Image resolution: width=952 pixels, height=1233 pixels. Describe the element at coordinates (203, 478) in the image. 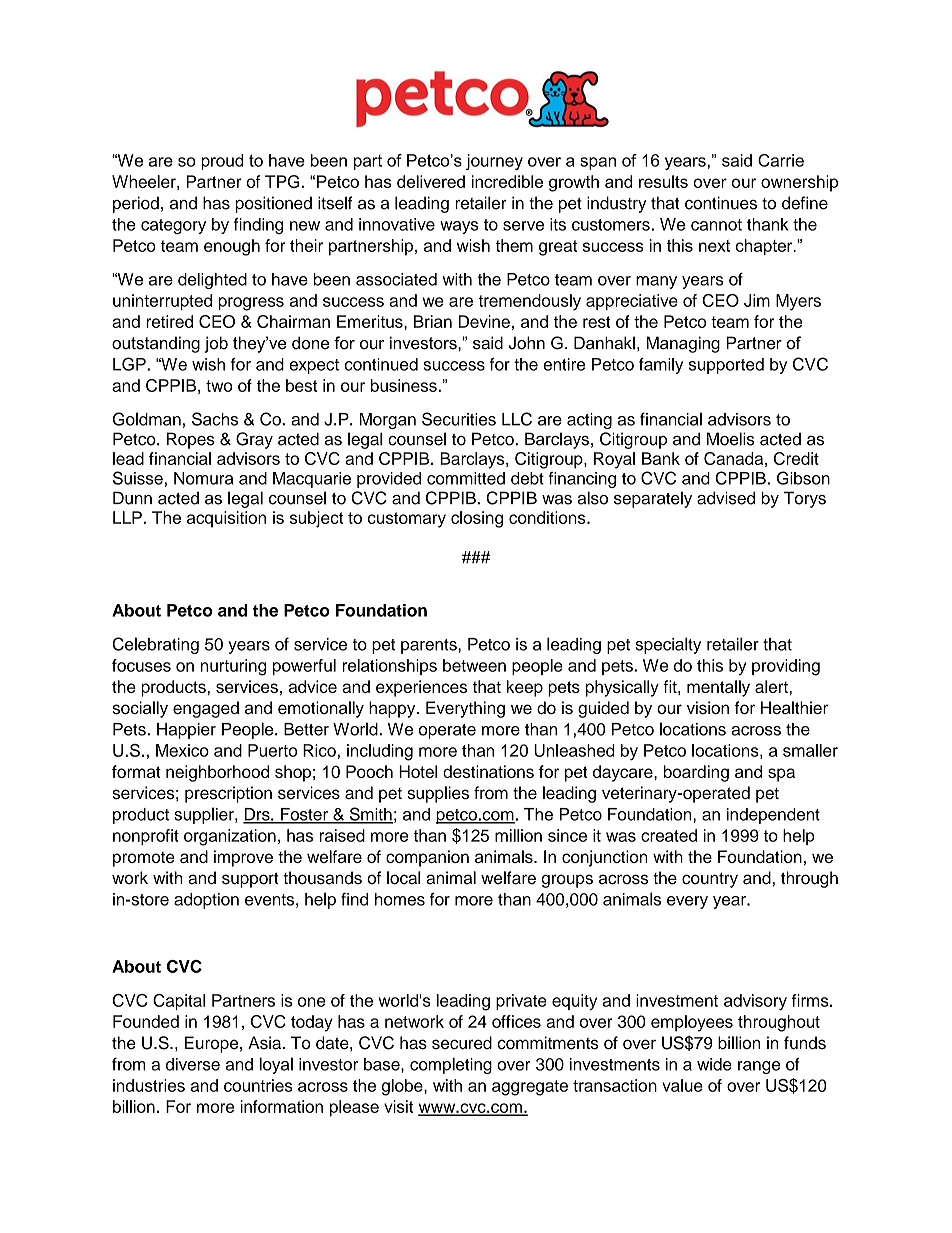

I see `Nomura` at that location.
